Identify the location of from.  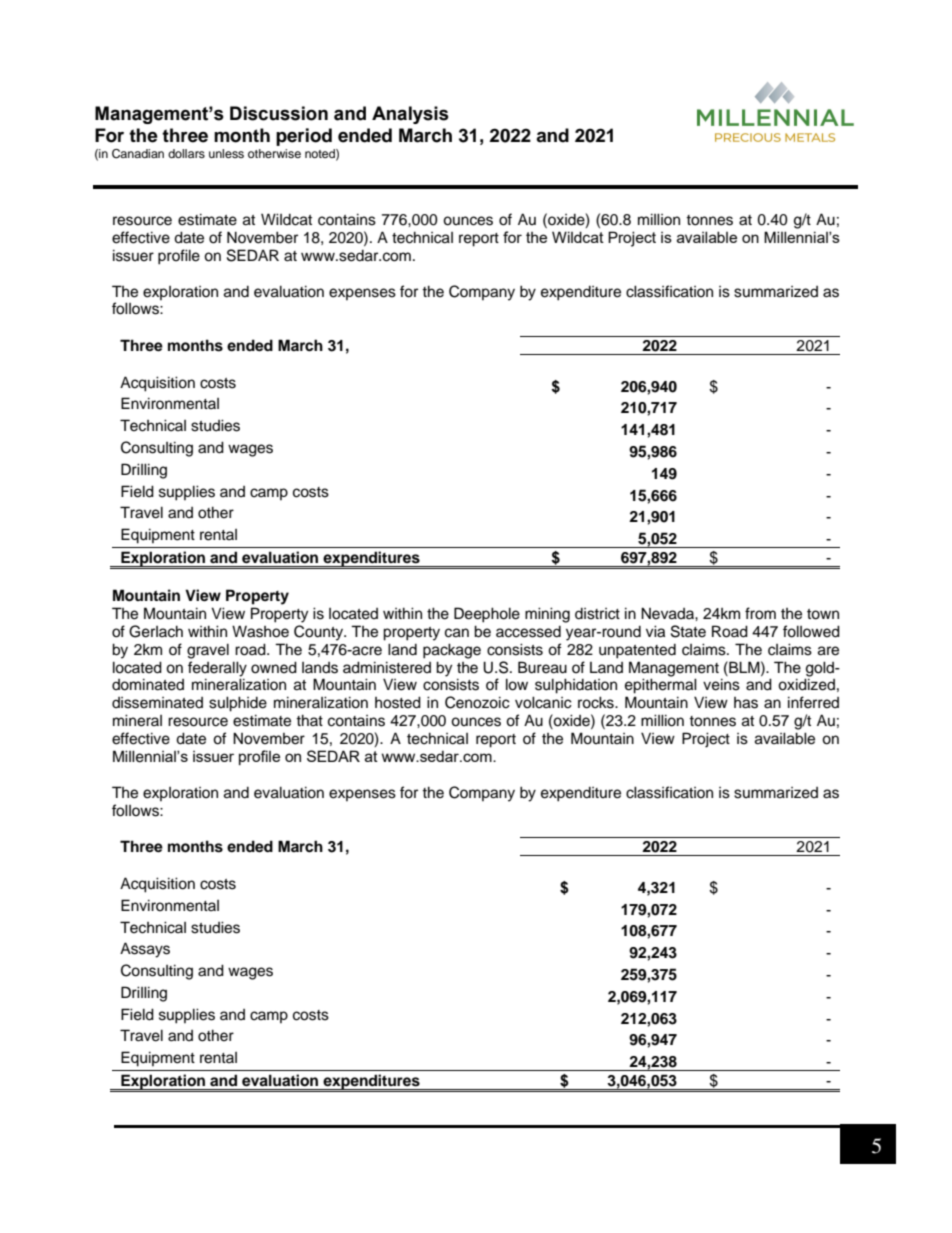
(760, 613).
